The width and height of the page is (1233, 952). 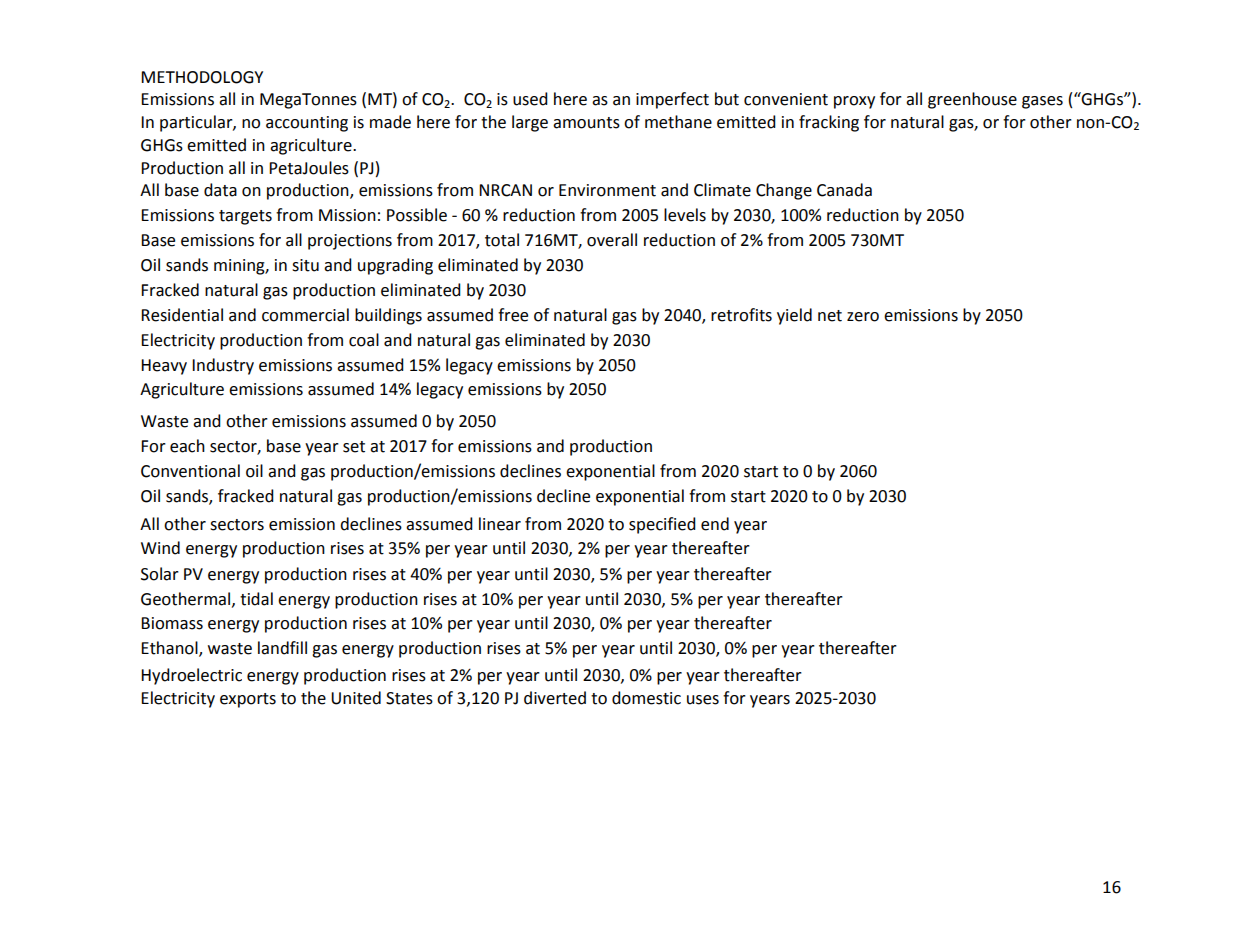 I want to click on domestic, so click(x=646, y=698).
